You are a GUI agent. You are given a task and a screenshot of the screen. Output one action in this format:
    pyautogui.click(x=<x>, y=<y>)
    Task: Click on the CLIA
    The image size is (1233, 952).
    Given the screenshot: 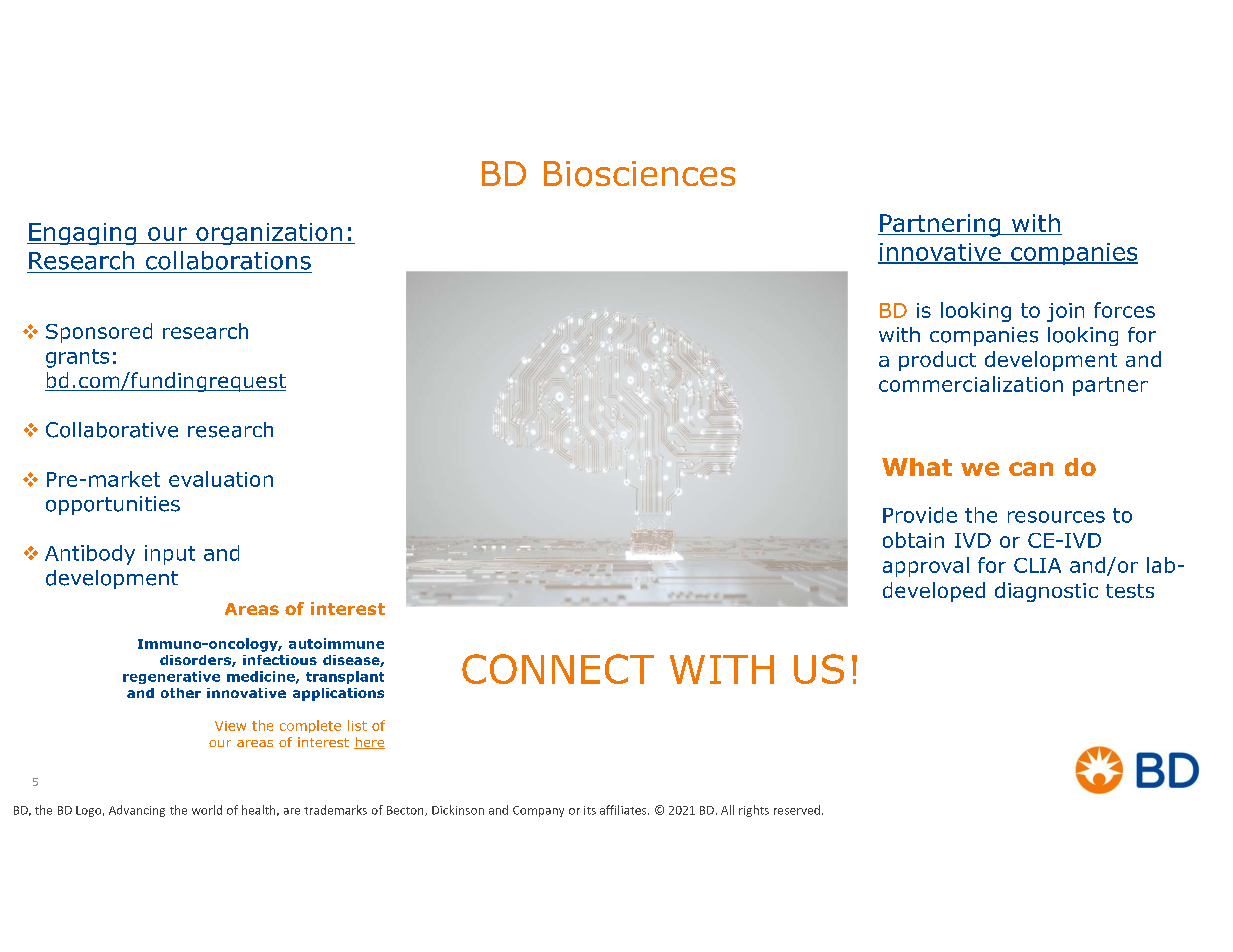 What is the action you would take?
    pyautogui.click(x=1037, y=565)
